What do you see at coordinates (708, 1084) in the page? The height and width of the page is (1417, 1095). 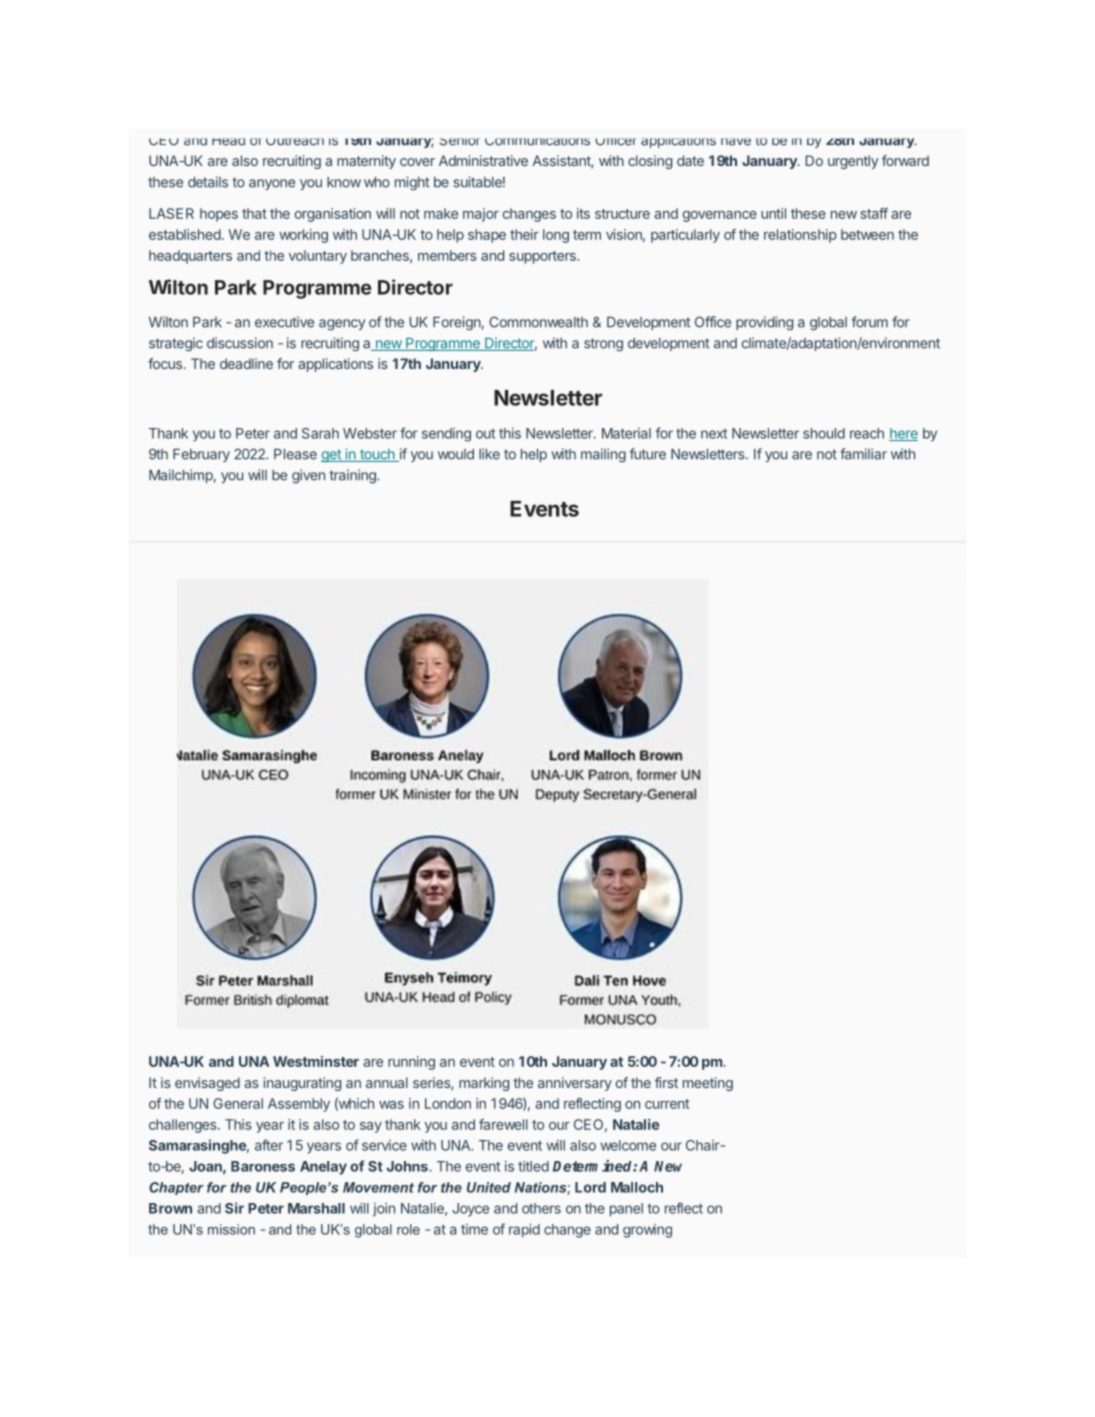 I see `meeting` at bounding box center [708, 1084].
